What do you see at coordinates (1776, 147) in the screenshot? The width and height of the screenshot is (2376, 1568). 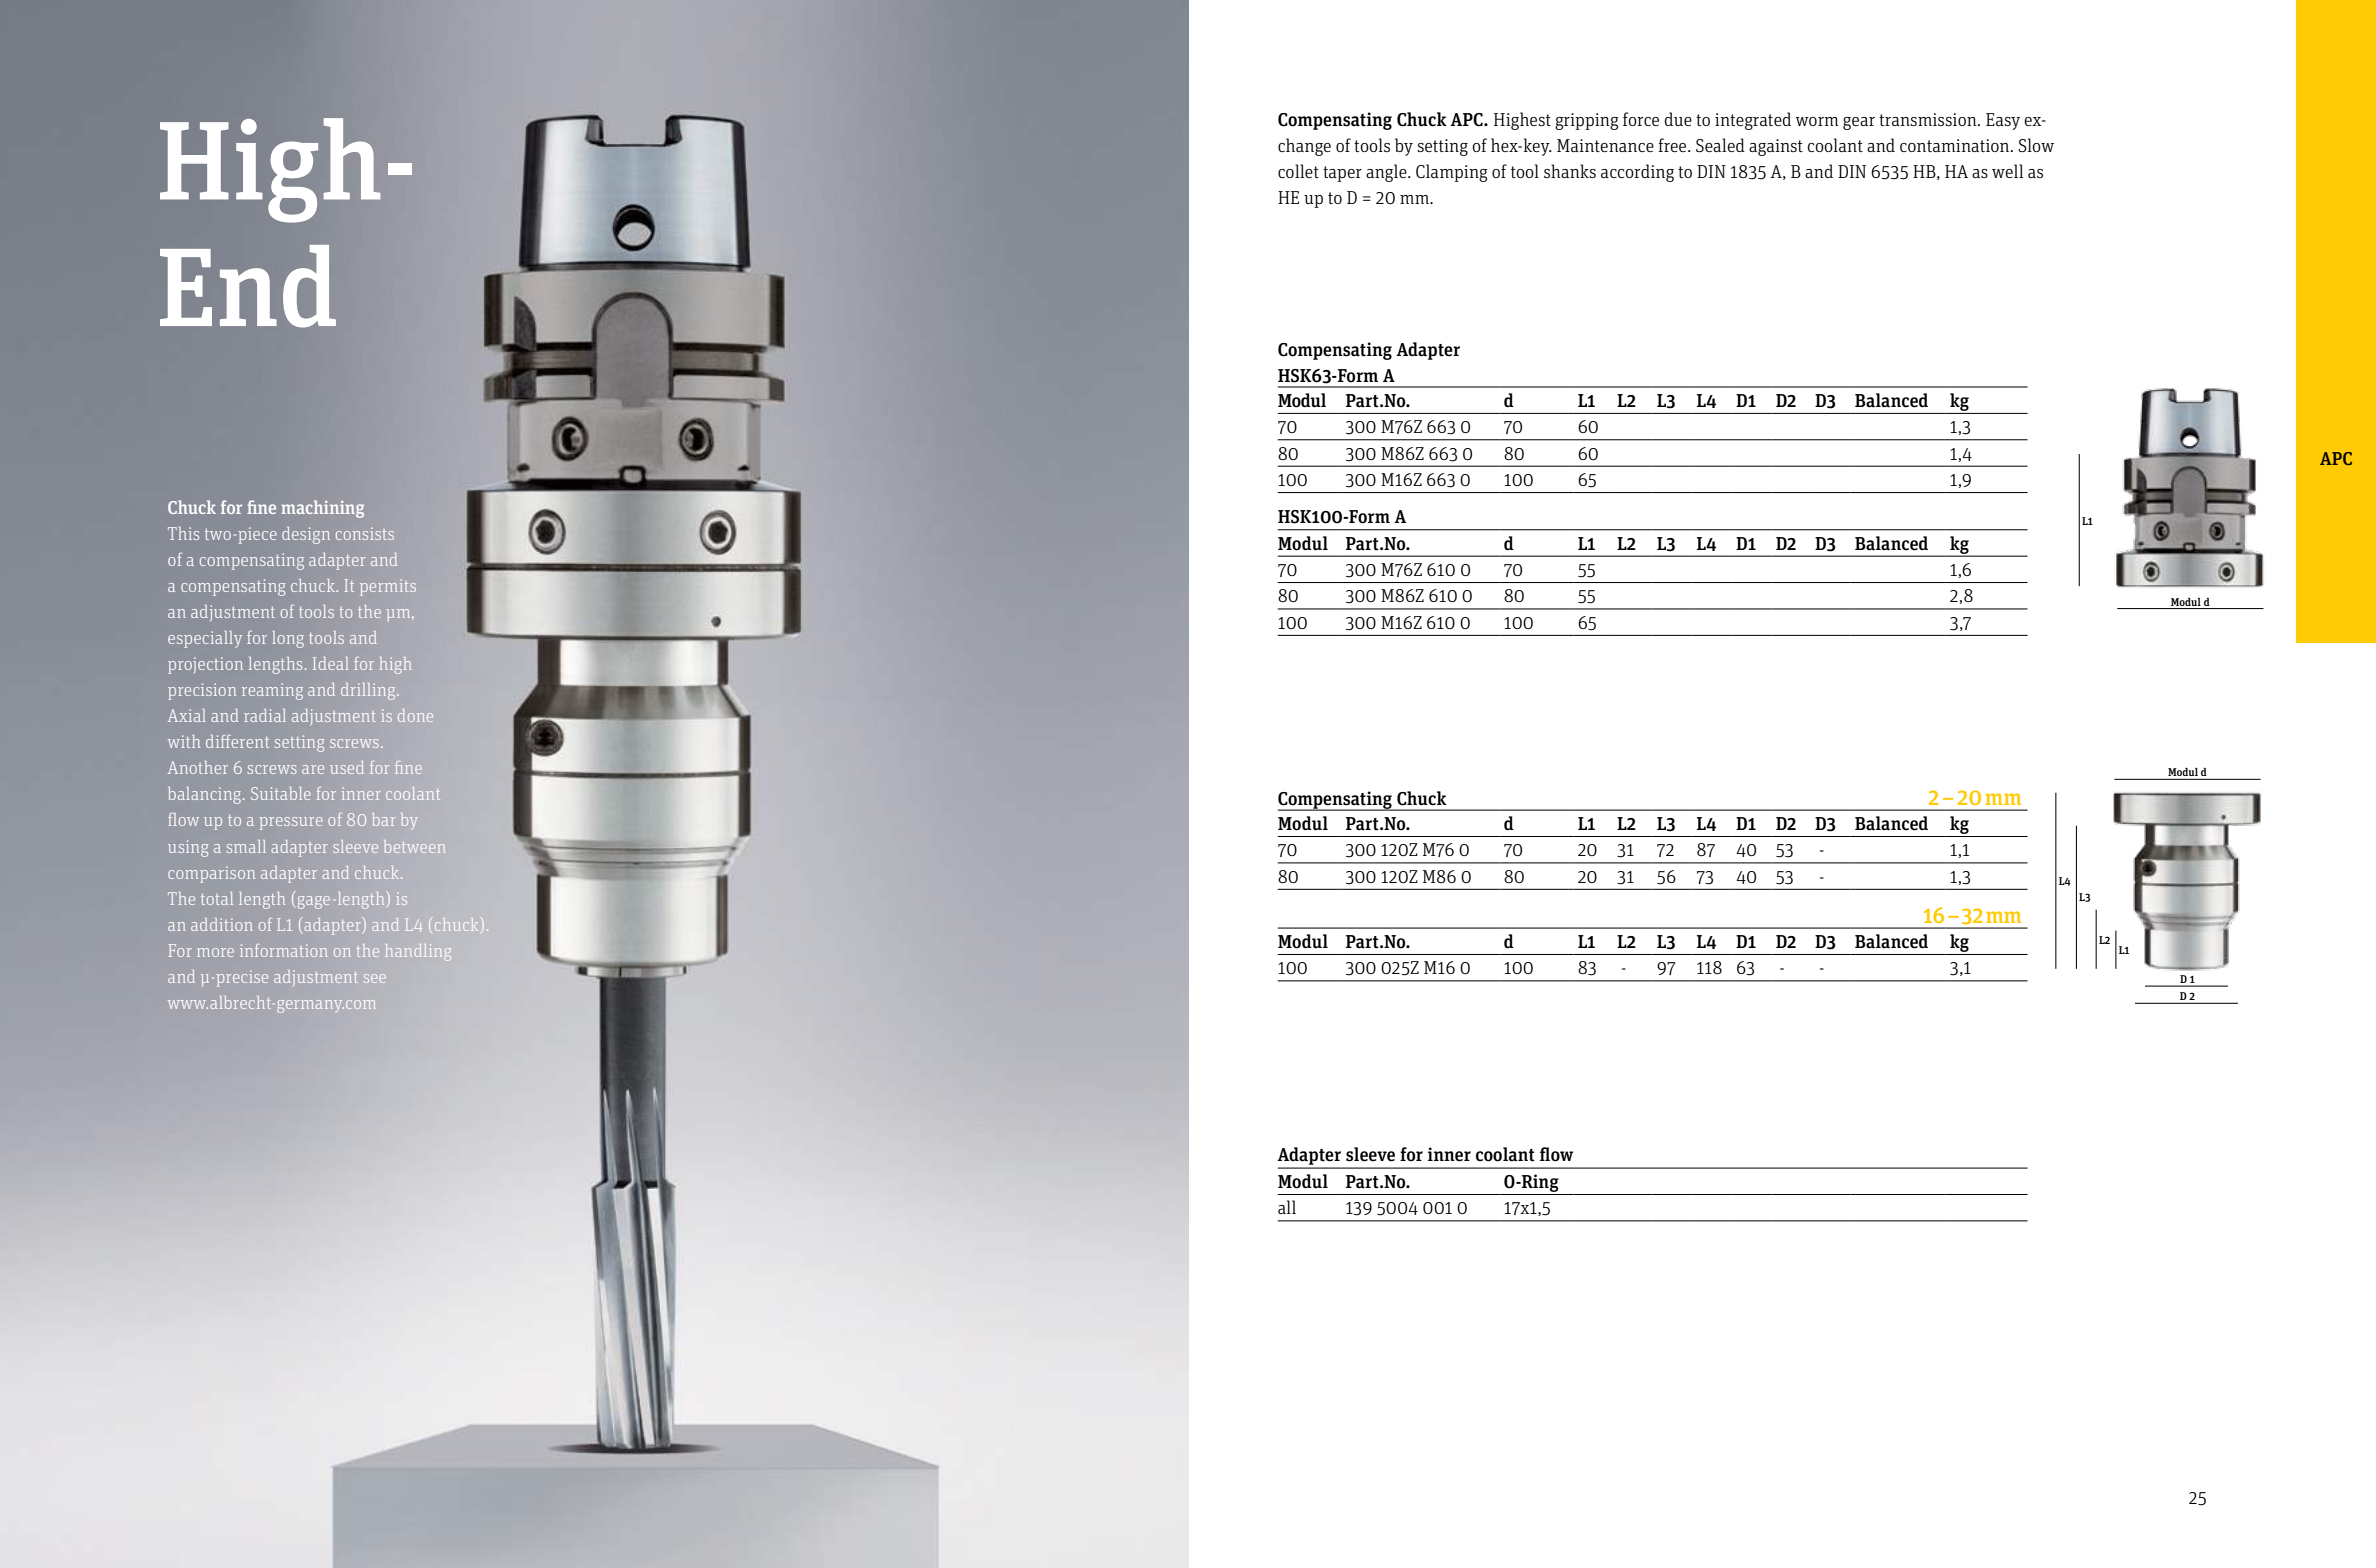 I see `against` at bounding box center [1776, 147].
